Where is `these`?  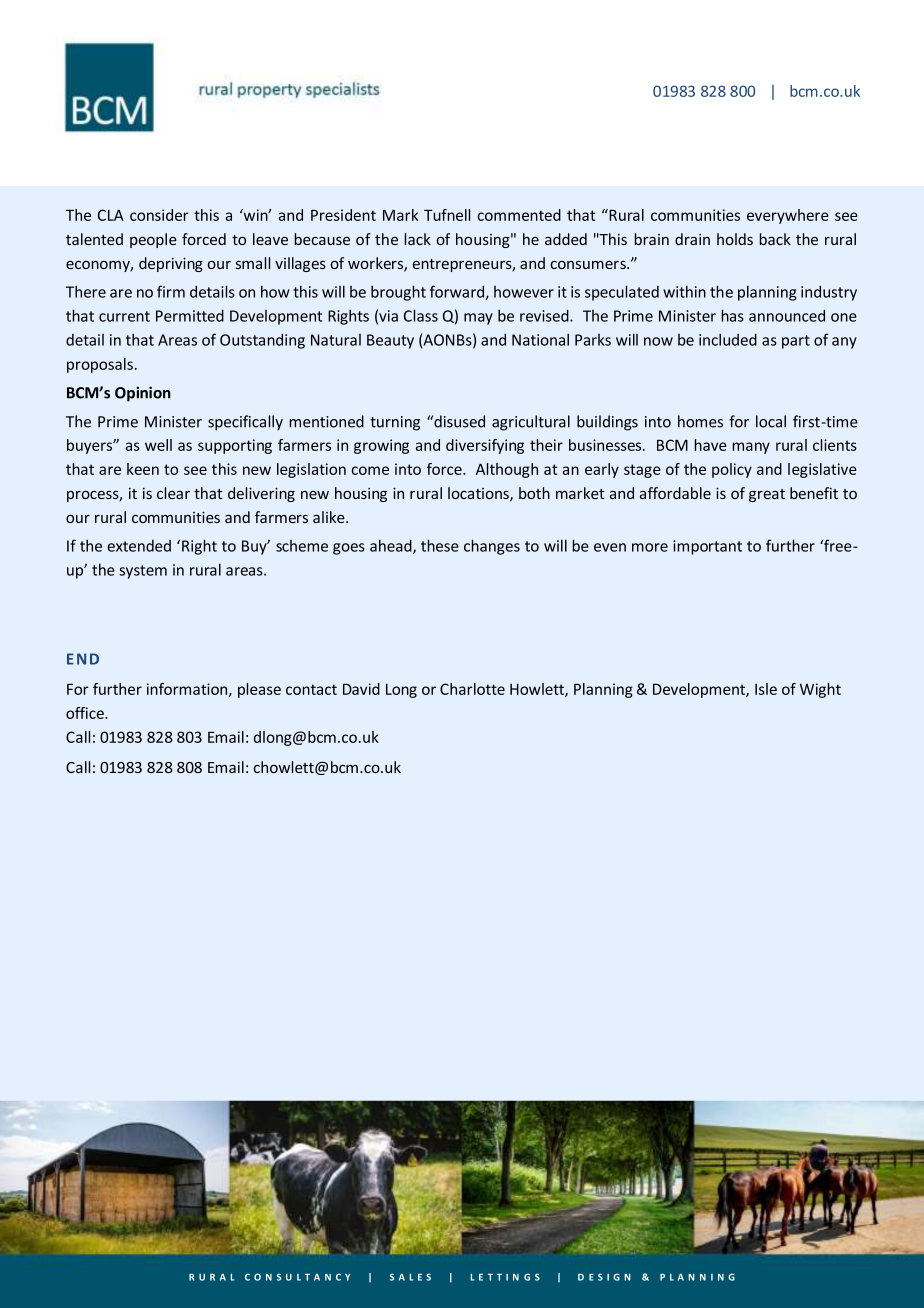
these is located at coordinates (440, 545).
